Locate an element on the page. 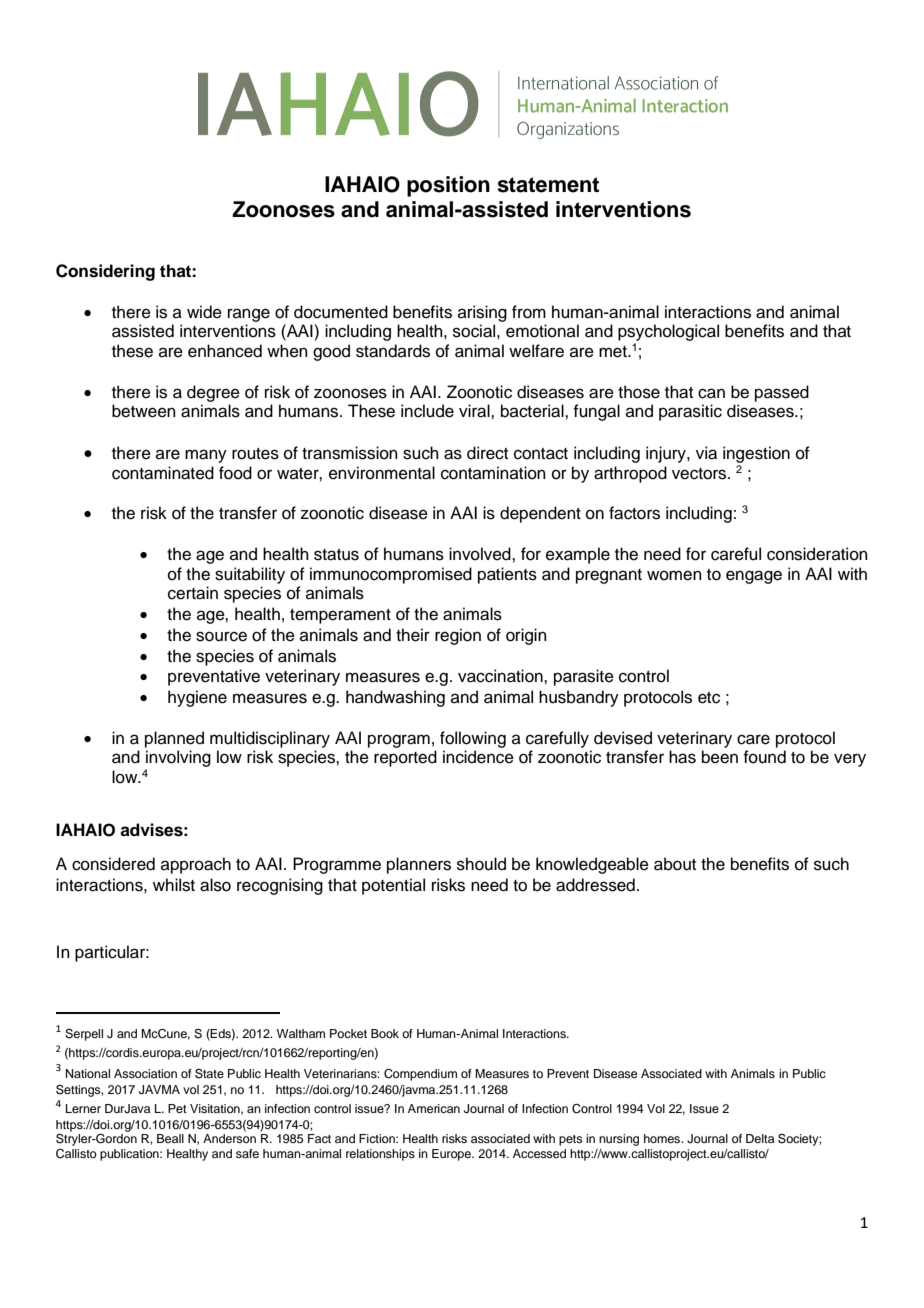 Image resolution: width=924 pixels, height=1308 pixels. consideration is located at coordinates (817, 554).
